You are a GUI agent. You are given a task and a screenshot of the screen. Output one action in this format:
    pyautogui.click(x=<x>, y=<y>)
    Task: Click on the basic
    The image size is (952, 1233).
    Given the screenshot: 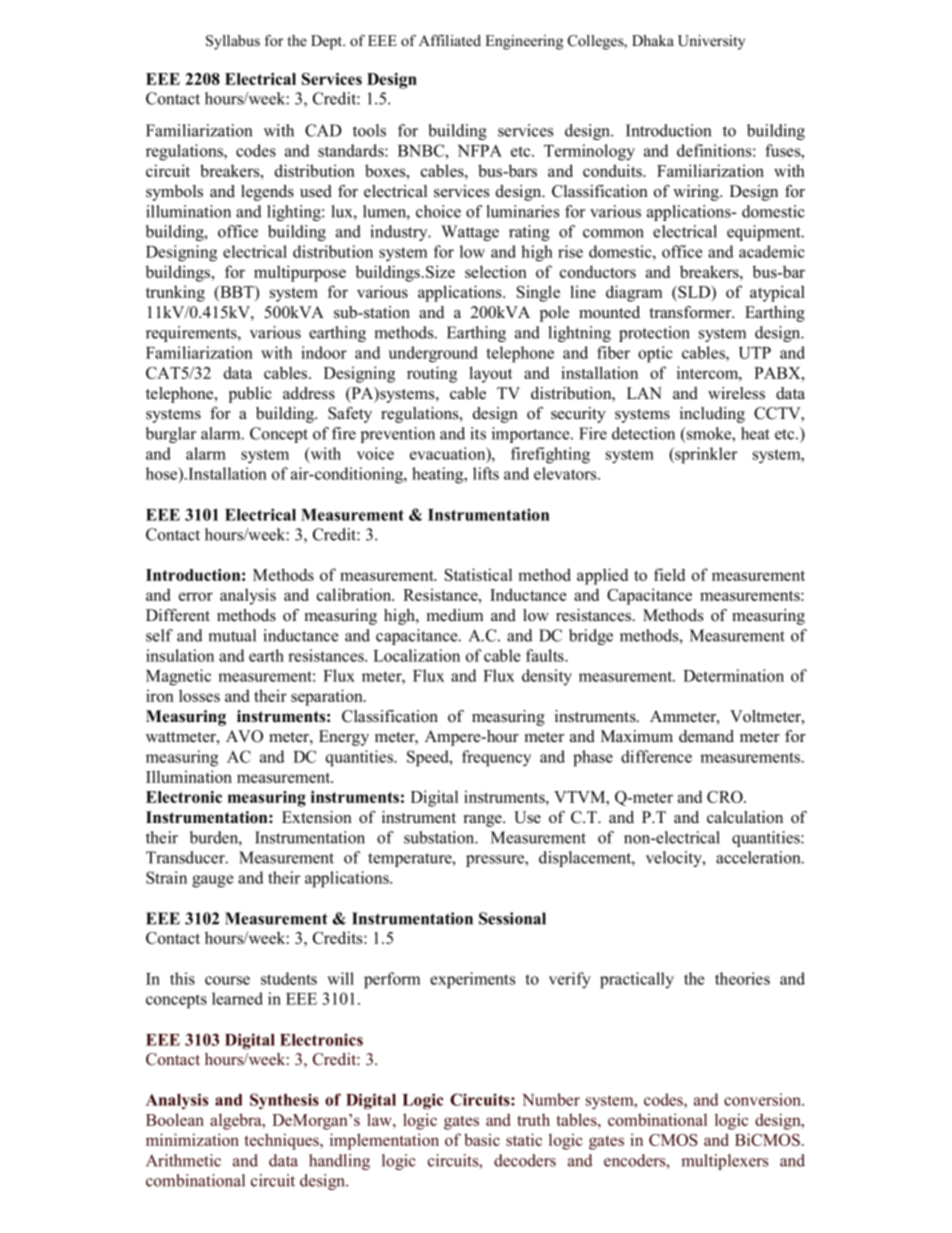 What is the action you would take?
    pyautogui.click(x=482, y=1139)
